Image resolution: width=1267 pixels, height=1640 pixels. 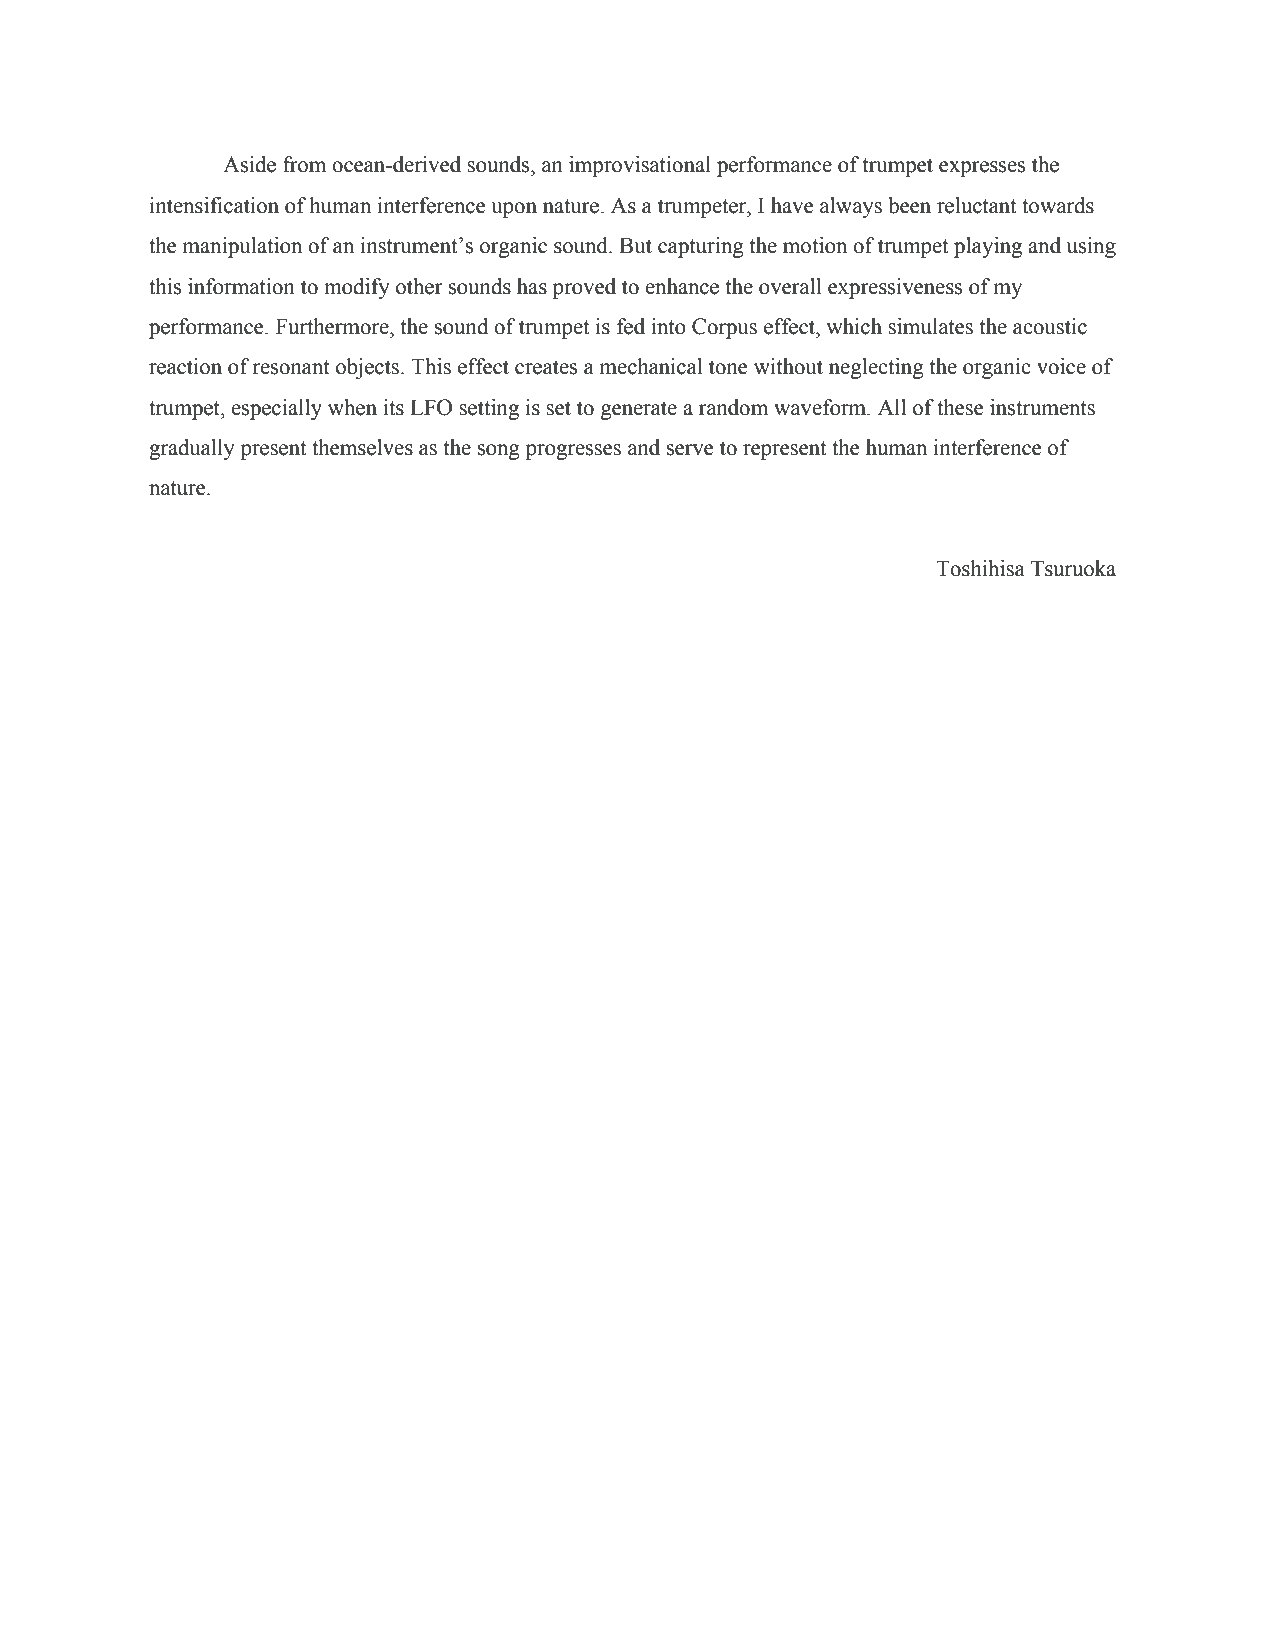 I want to click on expresses, so click(x=982, y=169).
